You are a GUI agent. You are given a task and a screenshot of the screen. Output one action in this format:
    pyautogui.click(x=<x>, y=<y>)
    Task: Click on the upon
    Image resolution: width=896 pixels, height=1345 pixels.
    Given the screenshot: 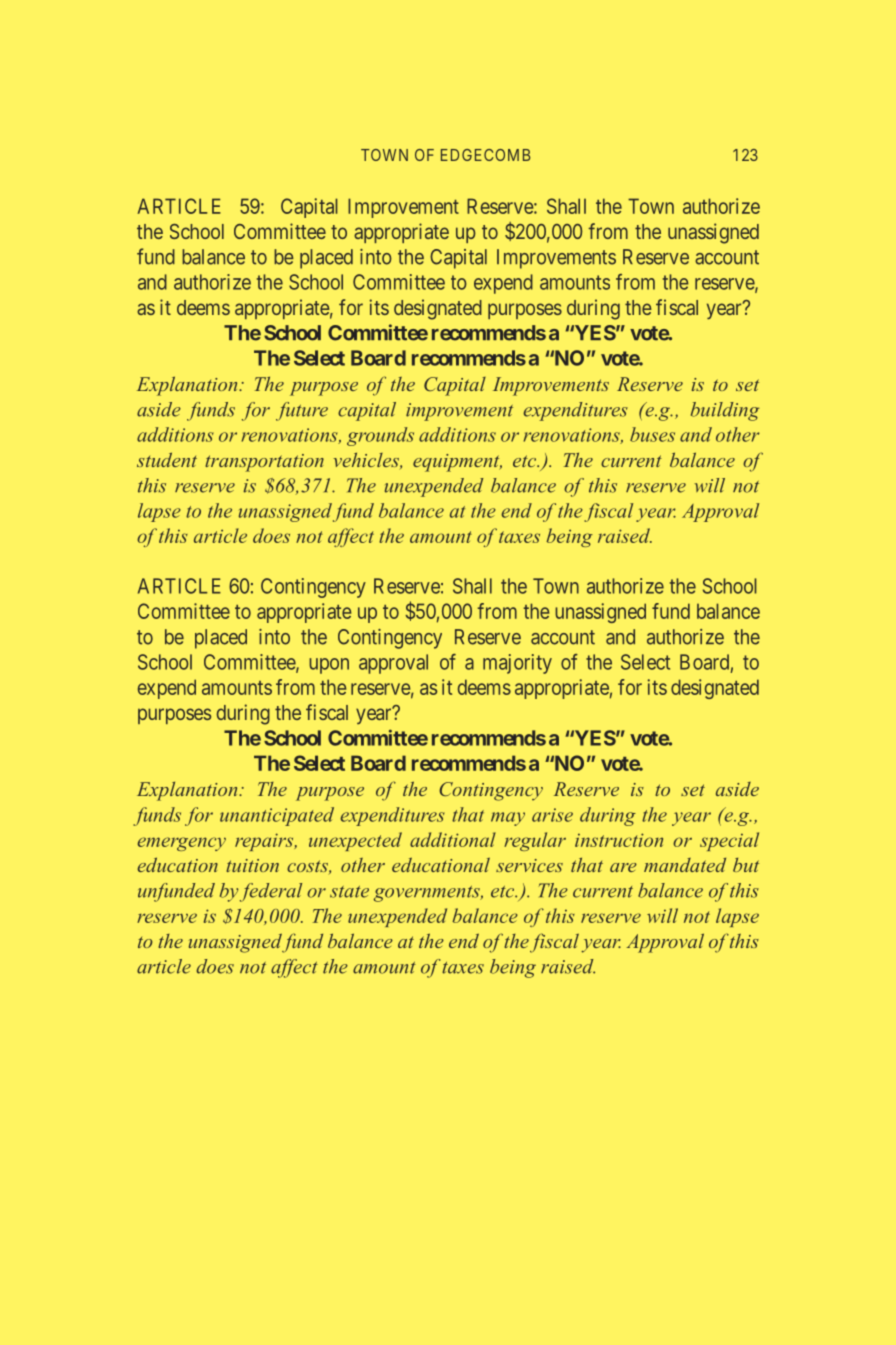 What is the action you would take?
    pyautogui.click(x=329, y=666)
